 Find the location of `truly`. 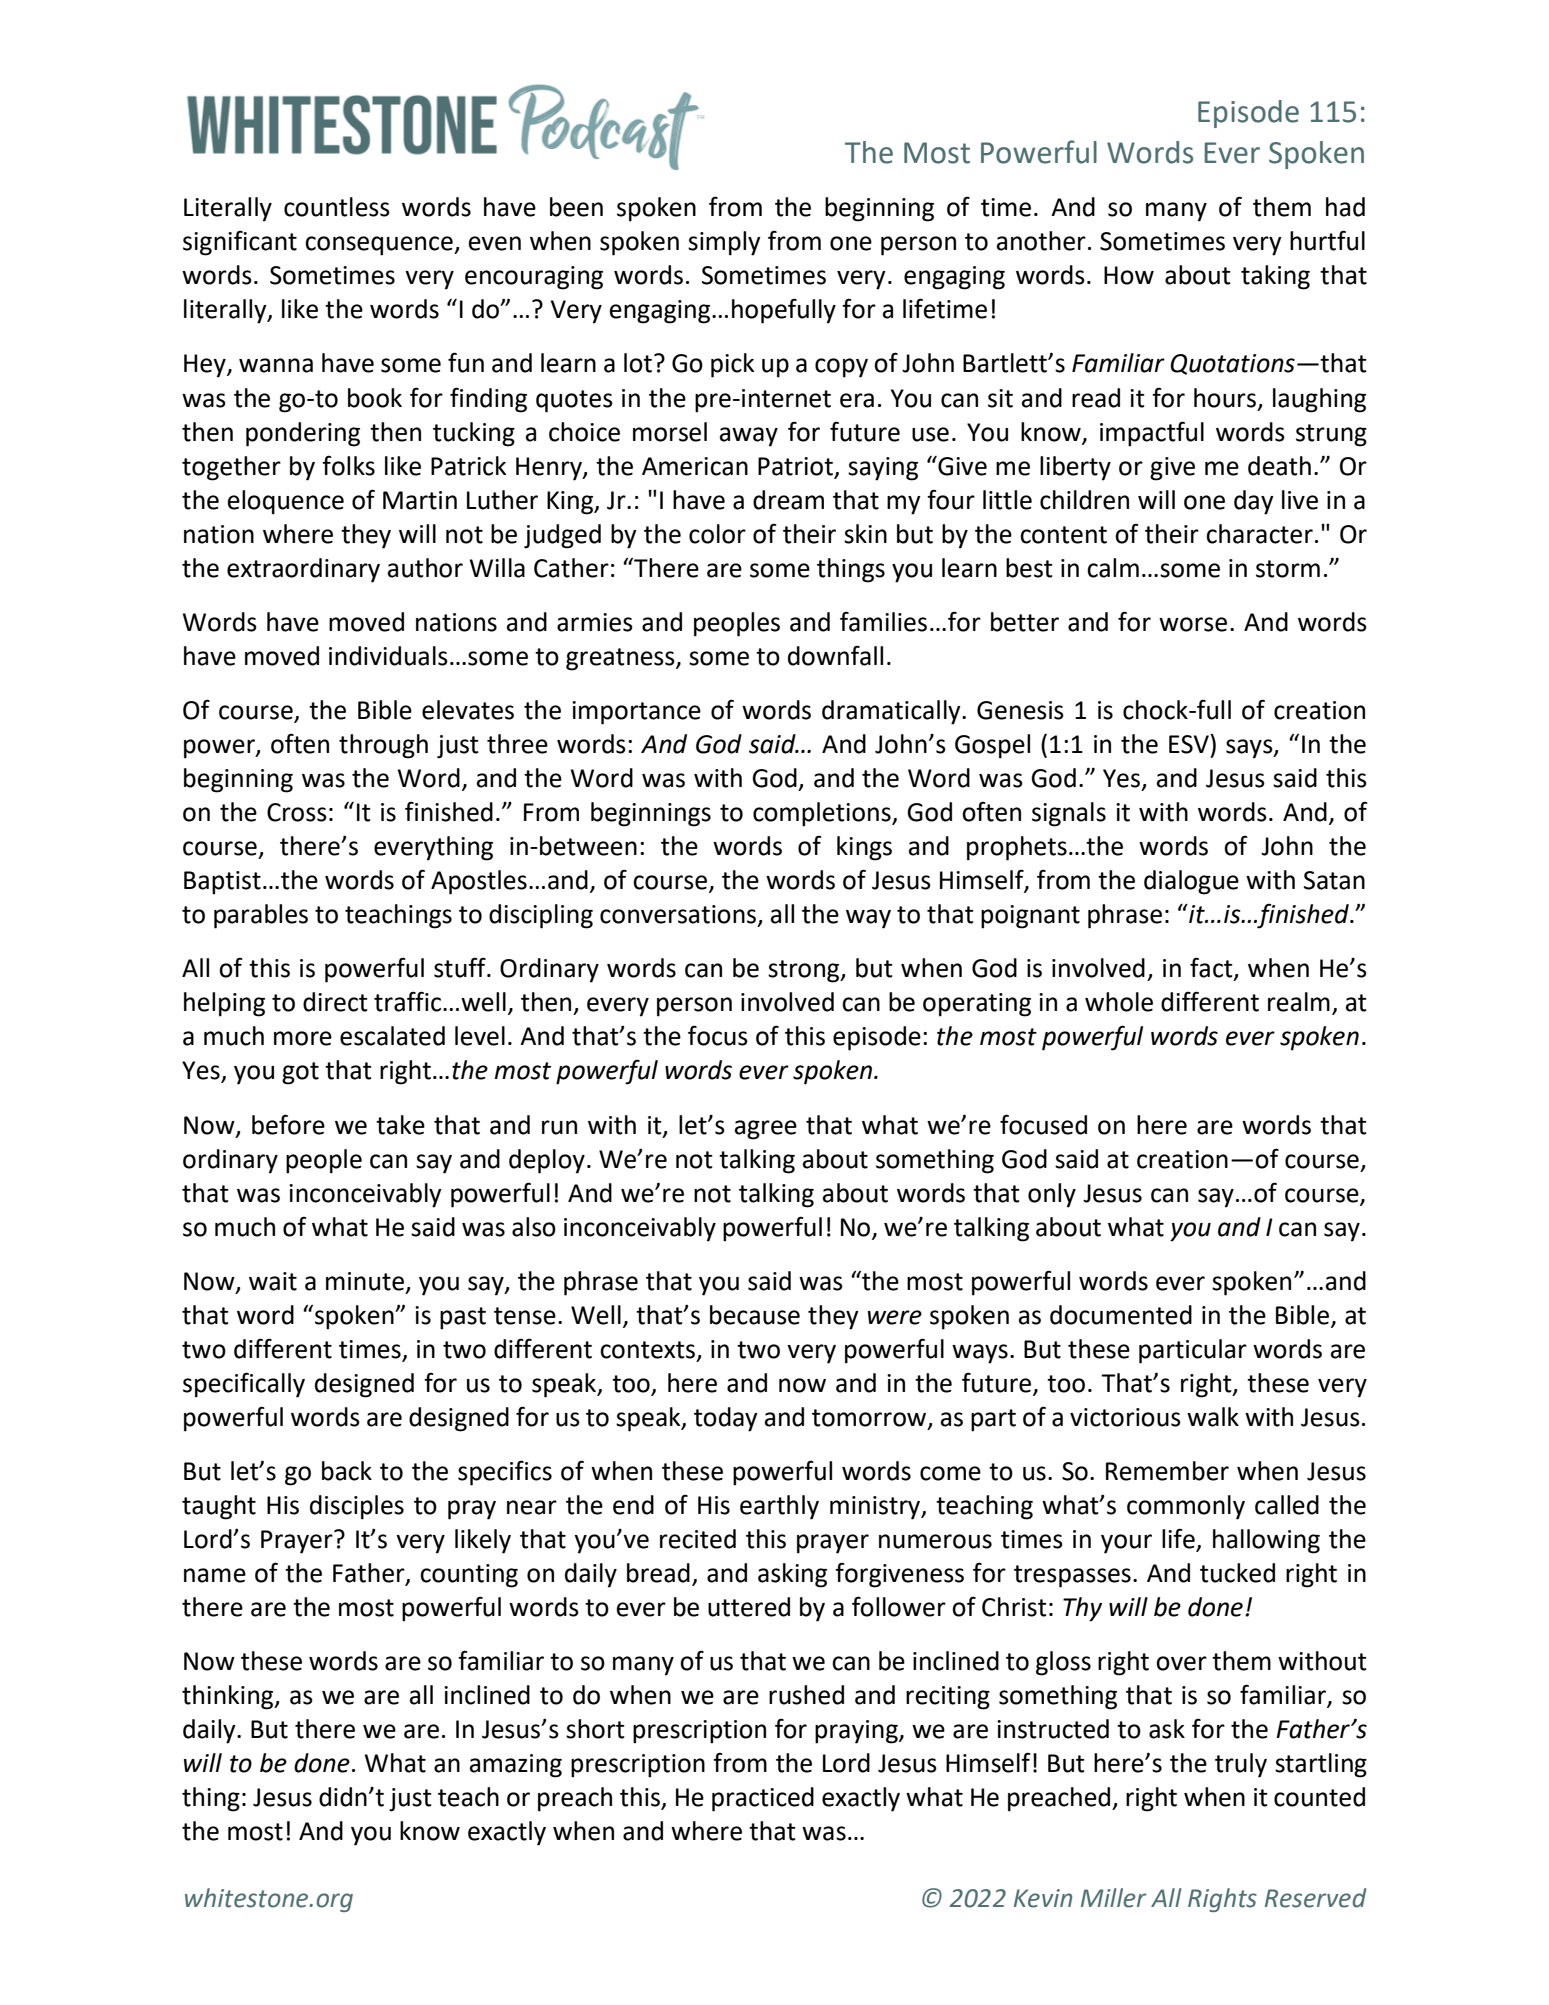

truly is located at coordinates (1241, 1765).
